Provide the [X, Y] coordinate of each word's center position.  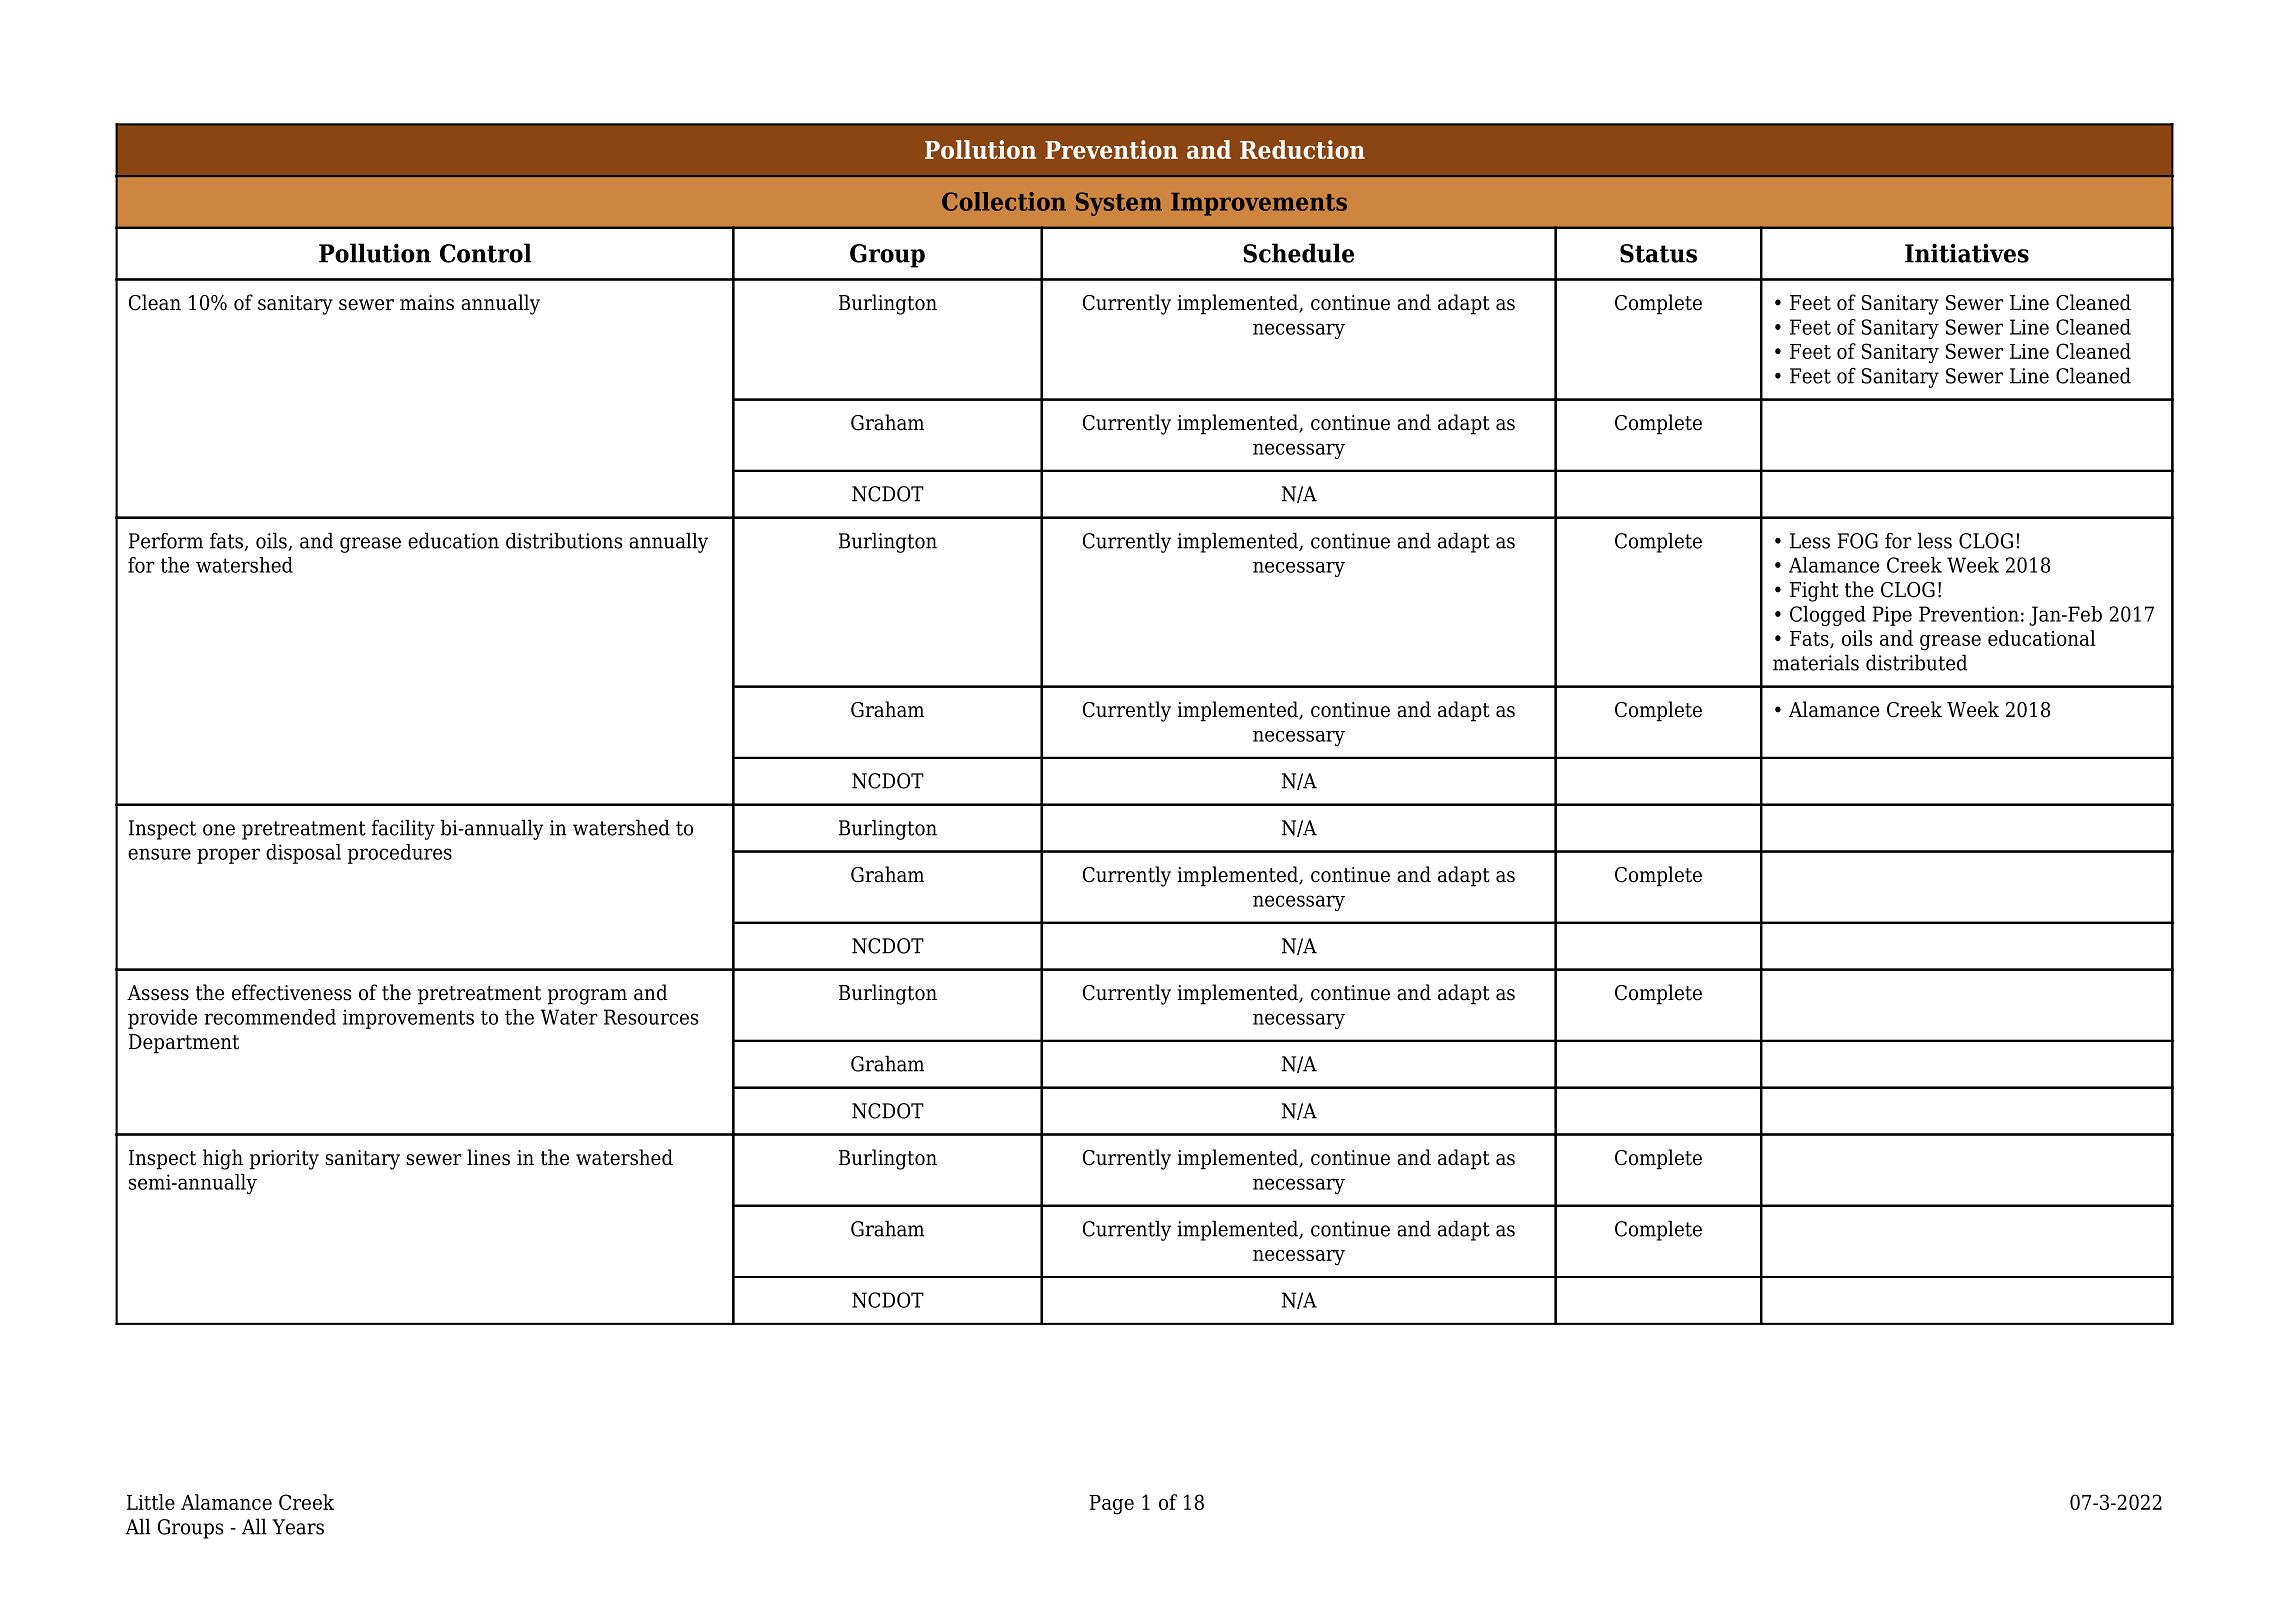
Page [1111, 1505]
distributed [1916, 662]
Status [1658, 253]
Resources [651, 1017]
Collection [1004, 201]
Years [298, 1527]
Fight [1814, 591]
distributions [564, 540]
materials [1816, 662]
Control [485, 253]
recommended [270, 1017]
